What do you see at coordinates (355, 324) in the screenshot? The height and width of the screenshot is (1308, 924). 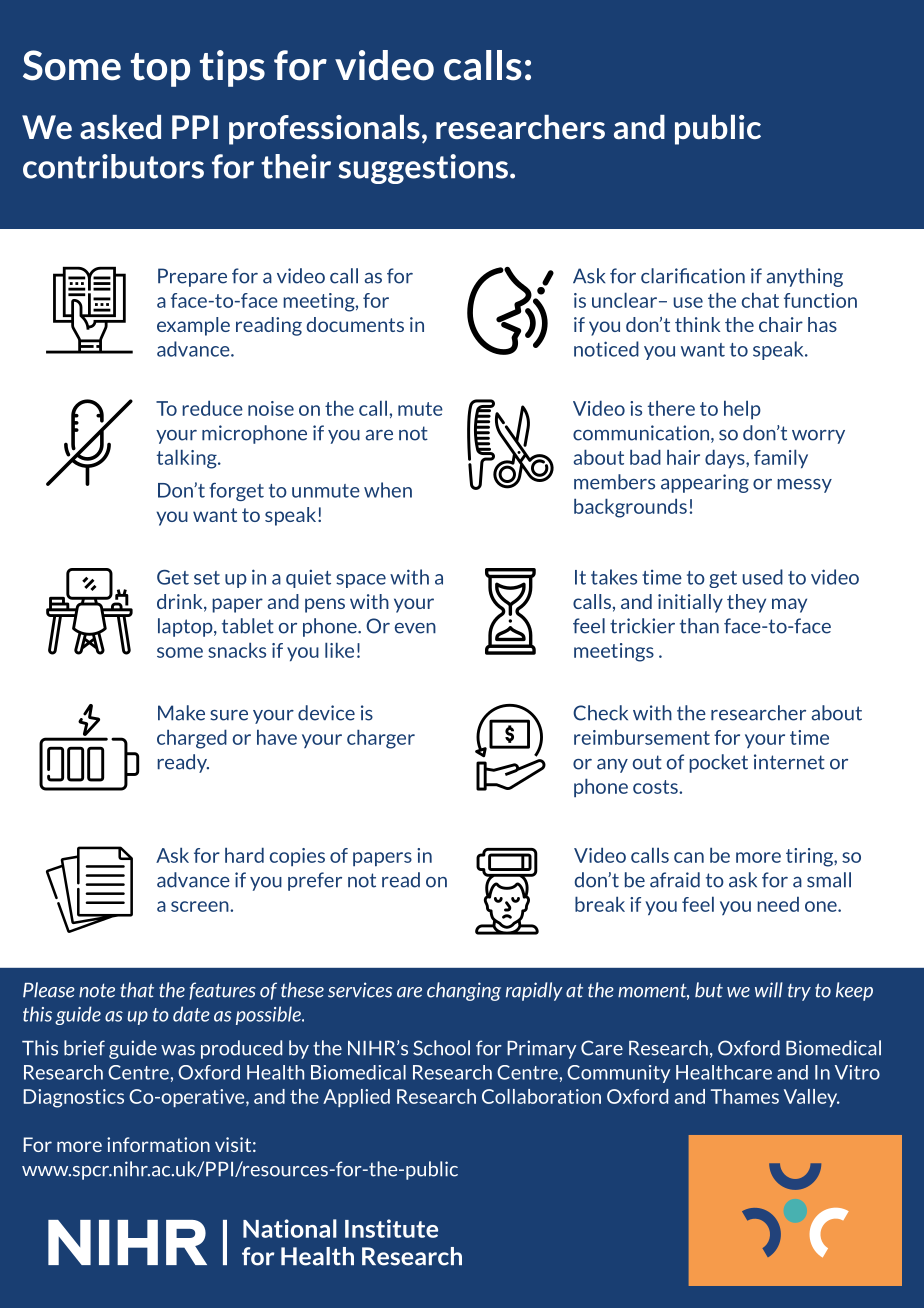 I see `documents` at bounding box center [355, 324].
